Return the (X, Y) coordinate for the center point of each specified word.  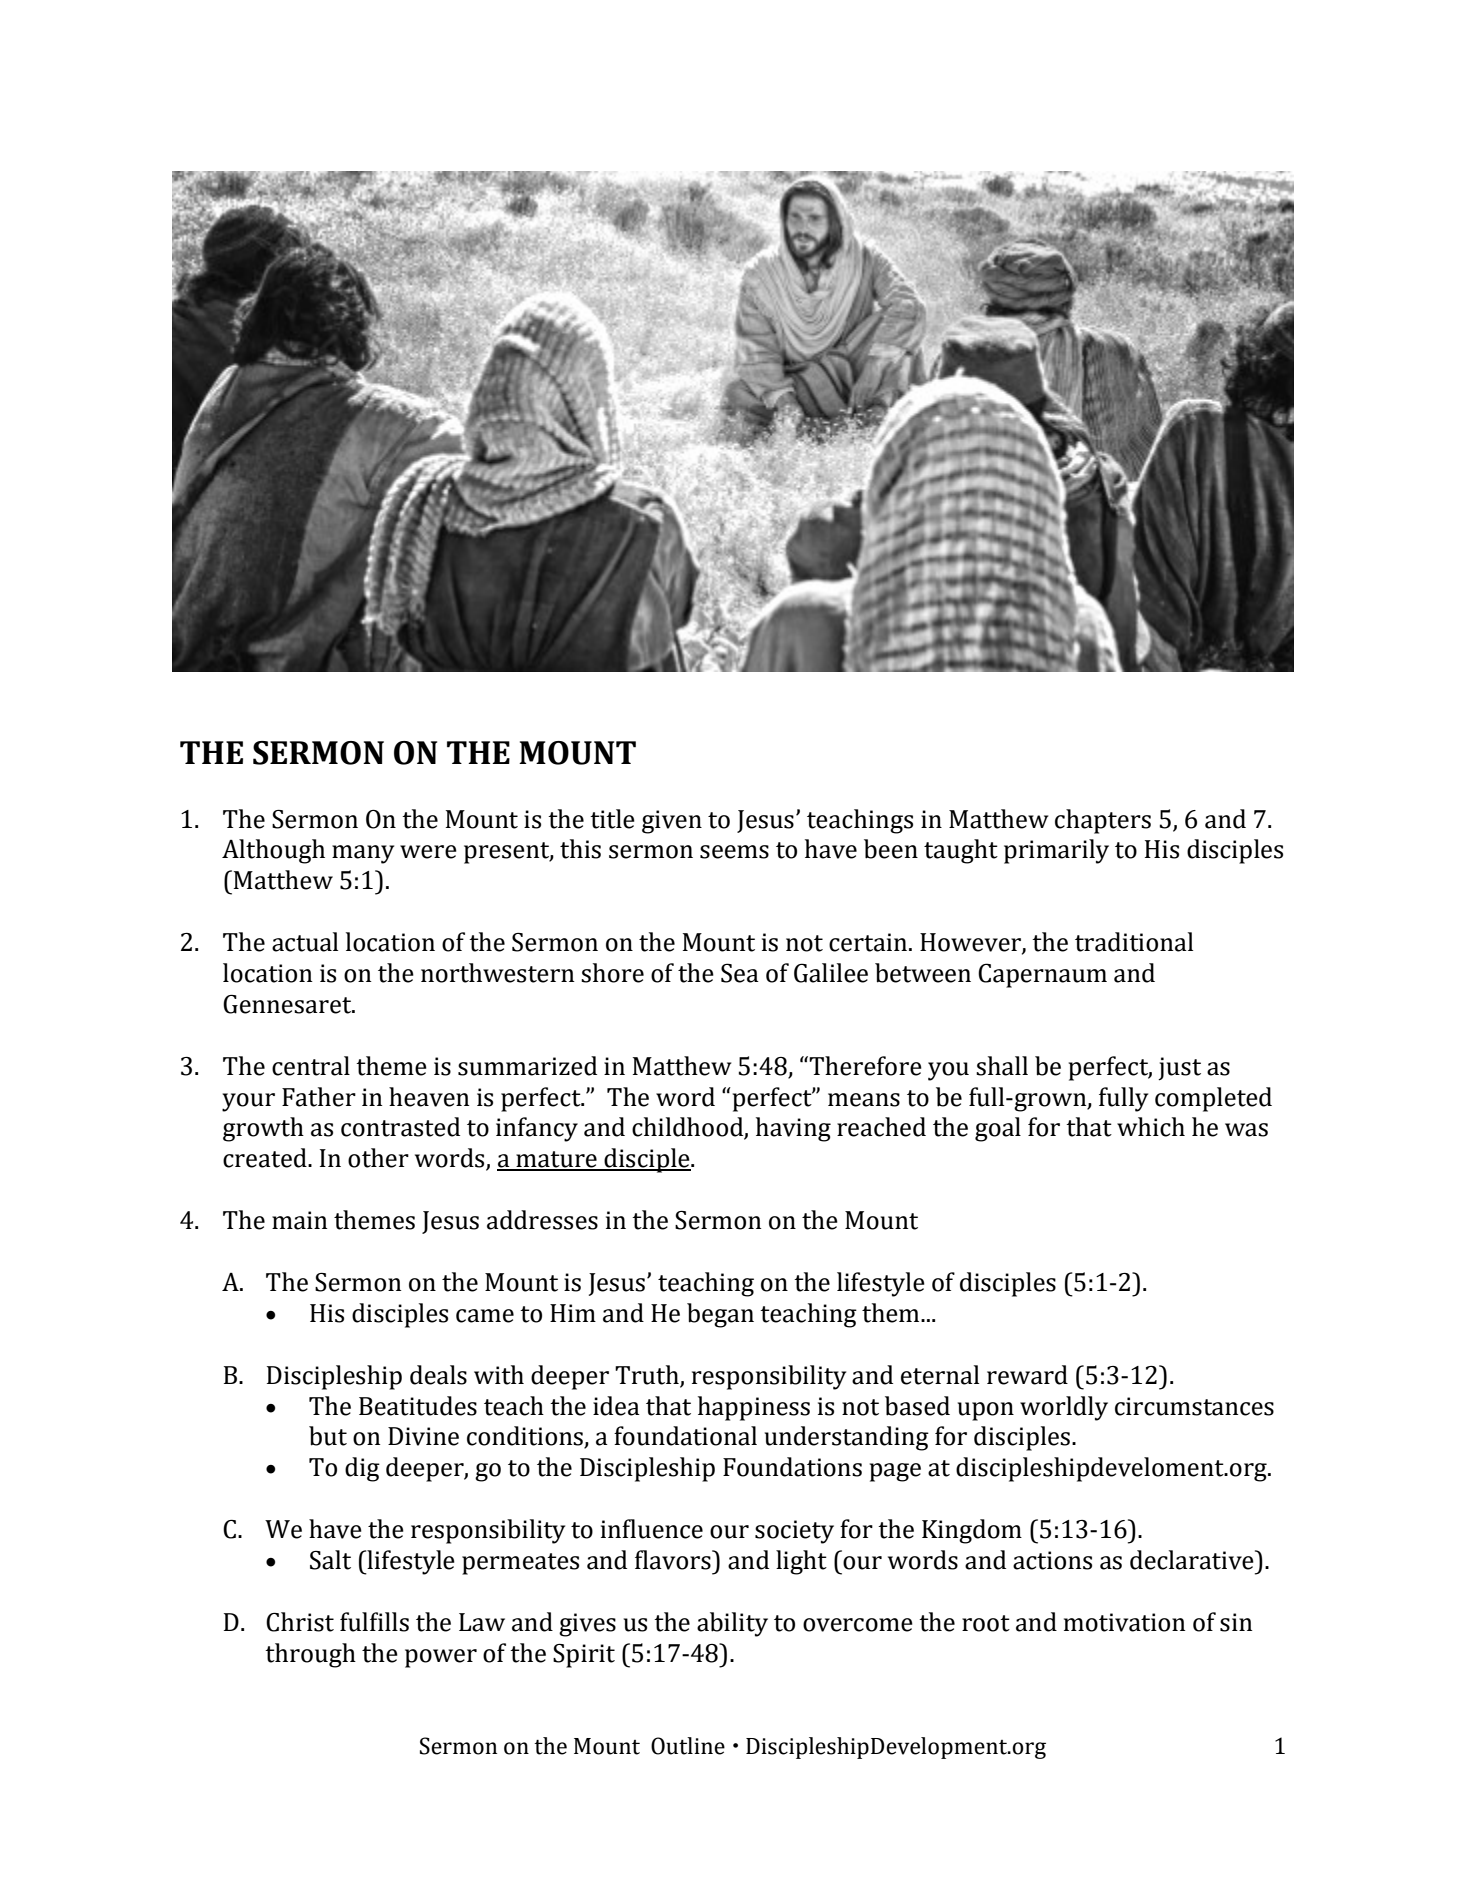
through (310, 1655)
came (485, 1316)
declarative (1193, 1560)
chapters (1103, 821)
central (311, 1066)
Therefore (865, 1066)
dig (362, 1469)
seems (734, 852)
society (794, 1532)
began (720, 1315)
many (363, 854)
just (1179, 1069)
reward (1027, 1375)
